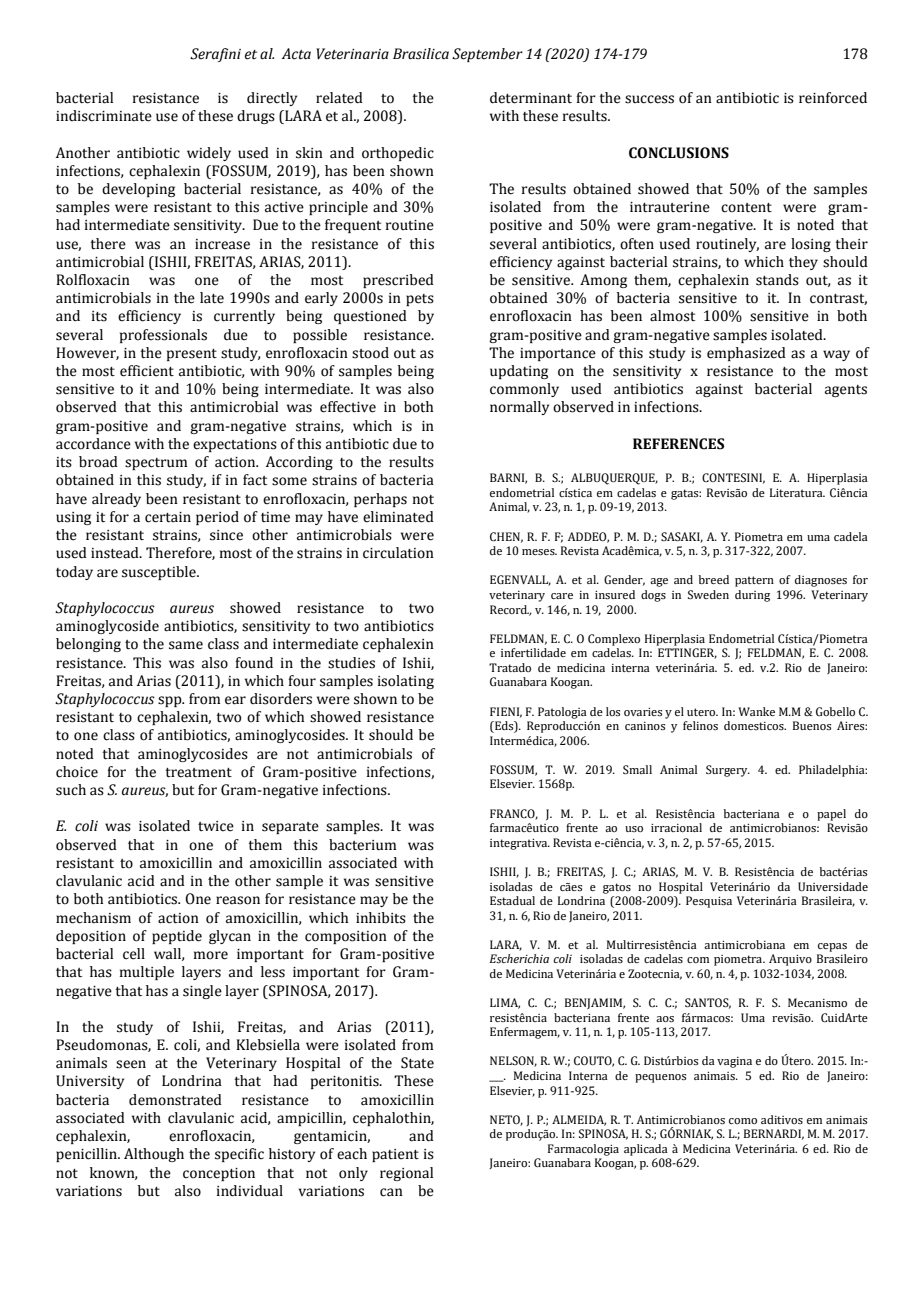  I want to click on Although, so click(154, 1155).
